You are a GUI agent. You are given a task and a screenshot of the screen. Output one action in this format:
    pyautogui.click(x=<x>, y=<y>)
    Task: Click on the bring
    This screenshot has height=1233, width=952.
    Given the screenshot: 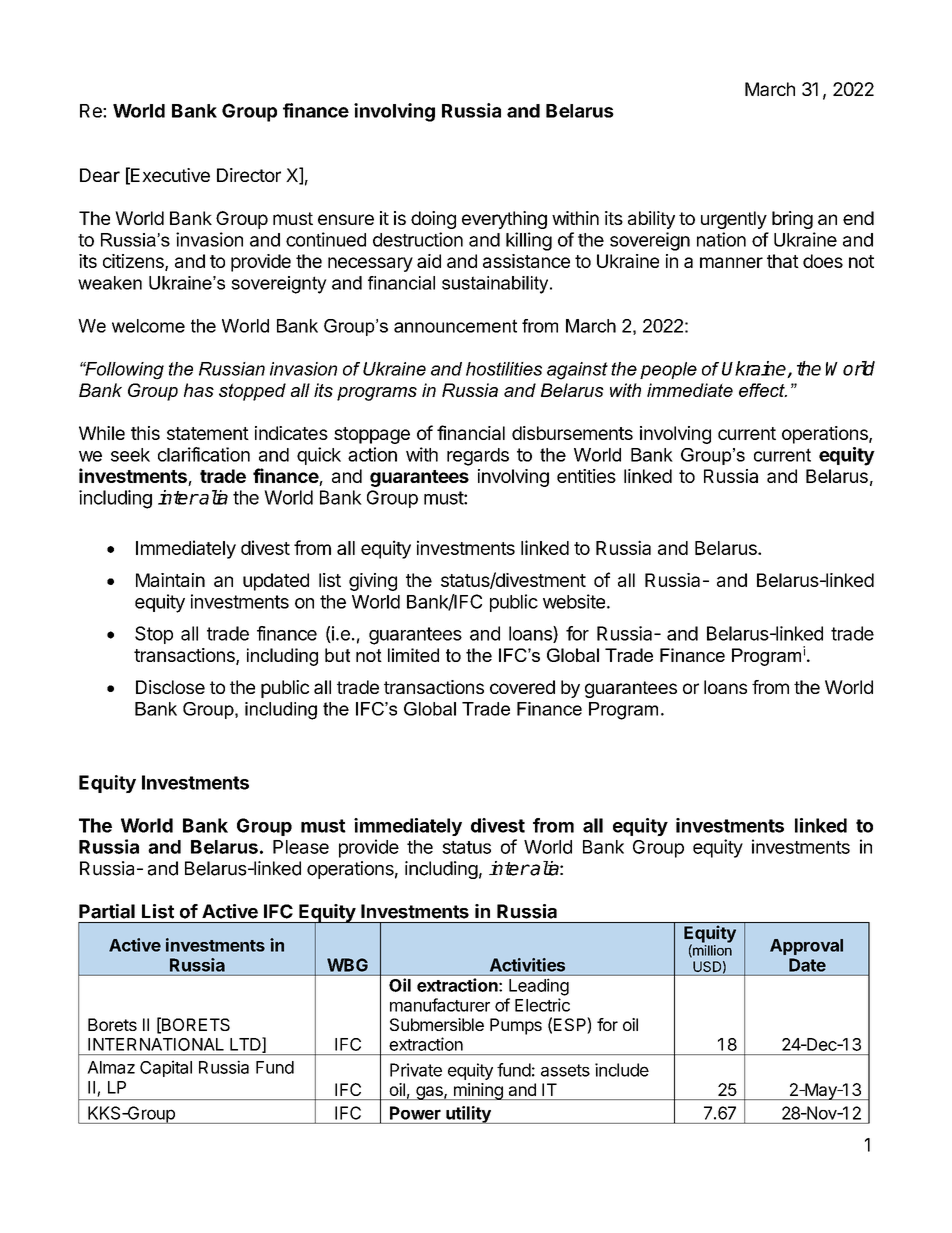 What is the action you would take?
    pyautogui.click(x=792, y=220)
